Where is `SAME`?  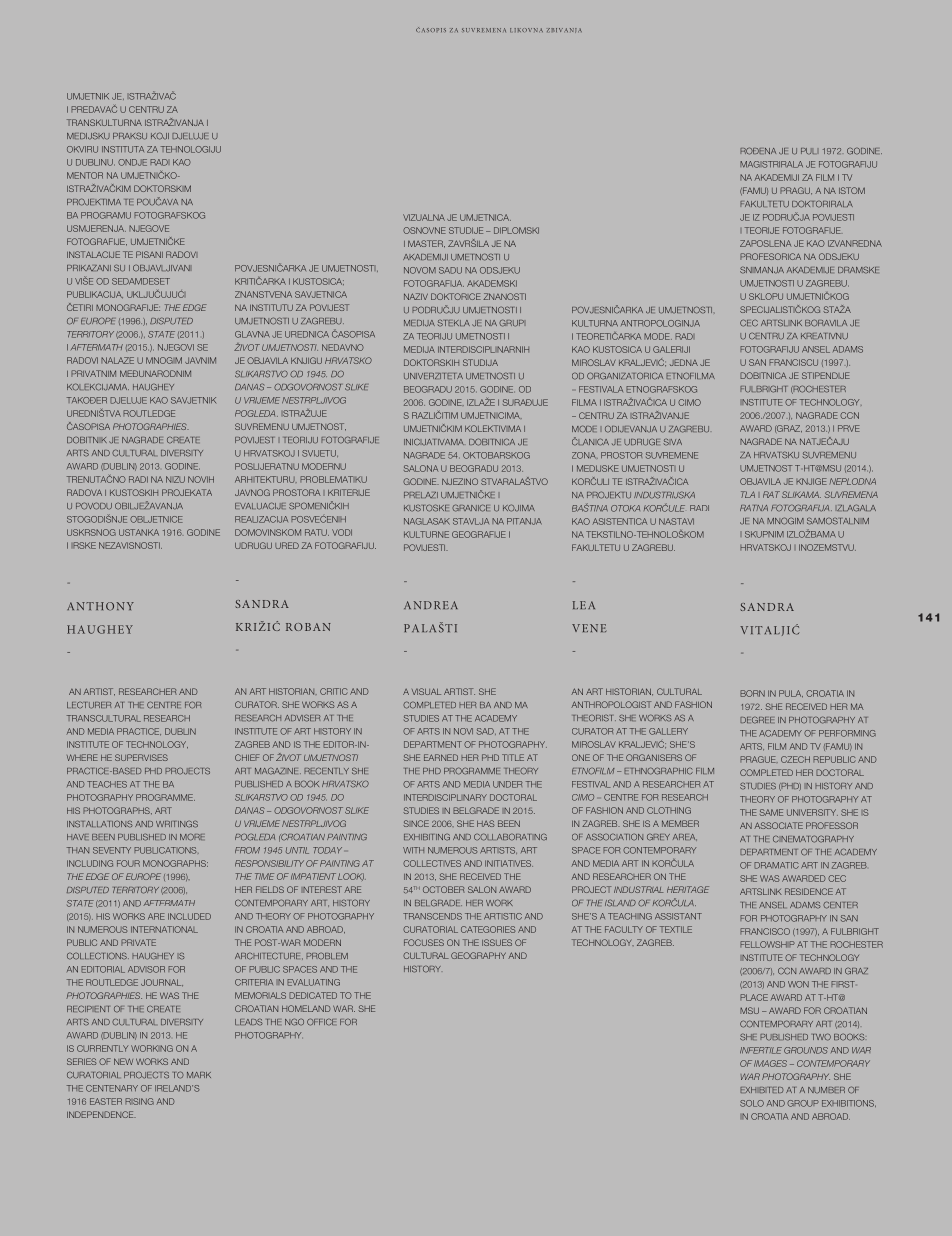 SAME is located at coordinates (771, 812).
